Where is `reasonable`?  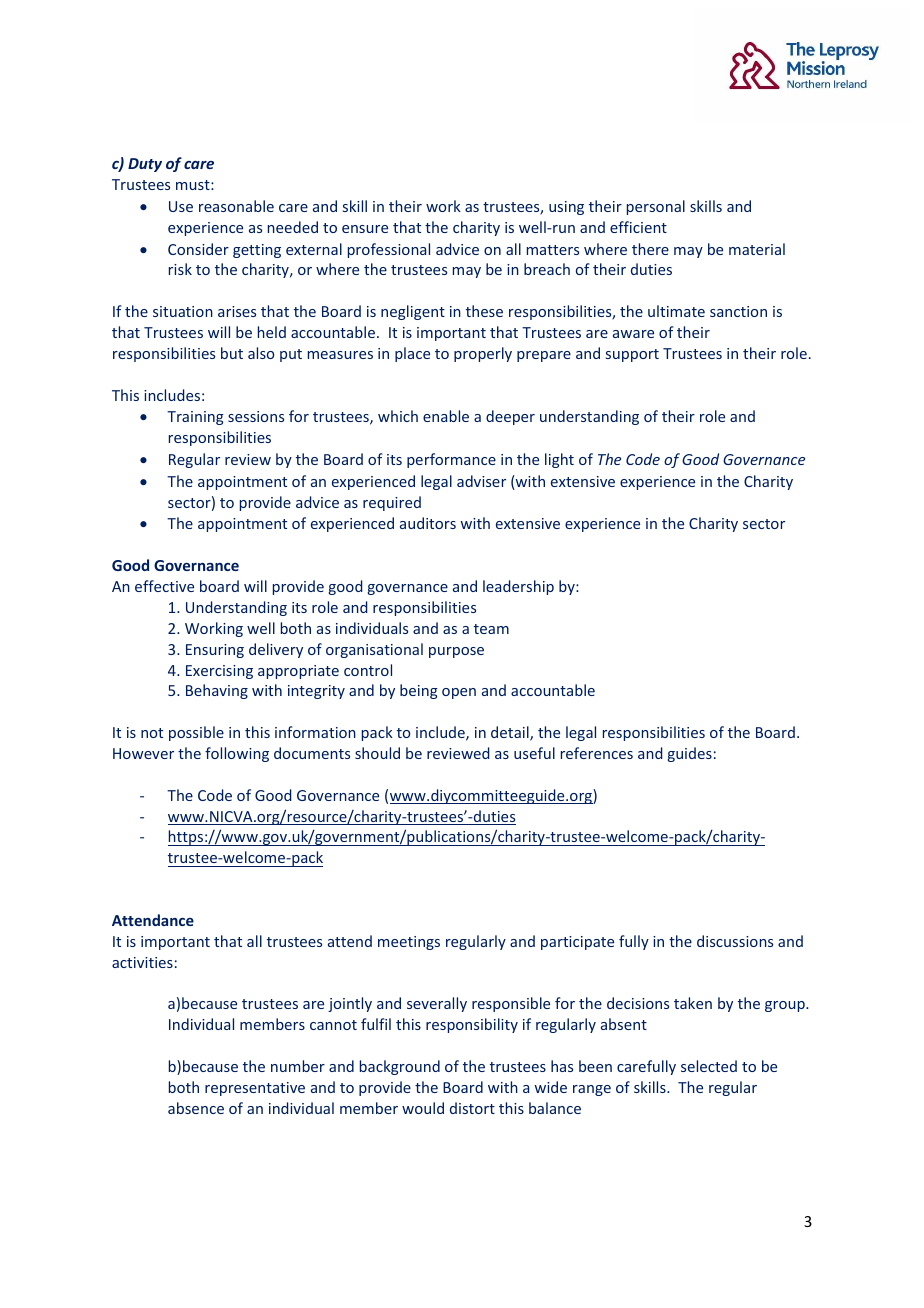 reasonable is located at coordinates (236, 206).
